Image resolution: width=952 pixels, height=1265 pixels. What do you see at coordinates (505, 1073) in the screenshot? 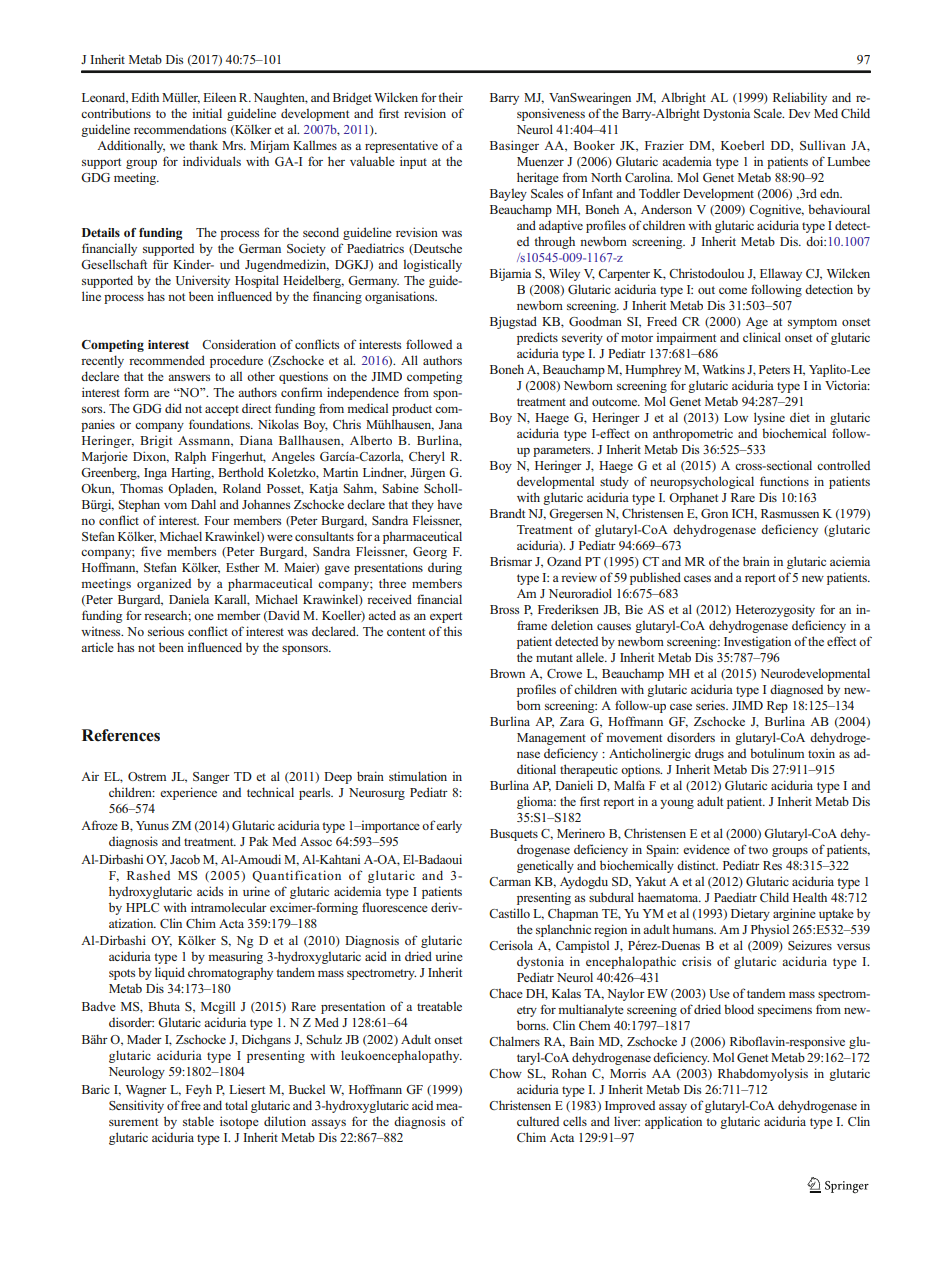
I see `Chow` at bounding box center [505, 1073].
